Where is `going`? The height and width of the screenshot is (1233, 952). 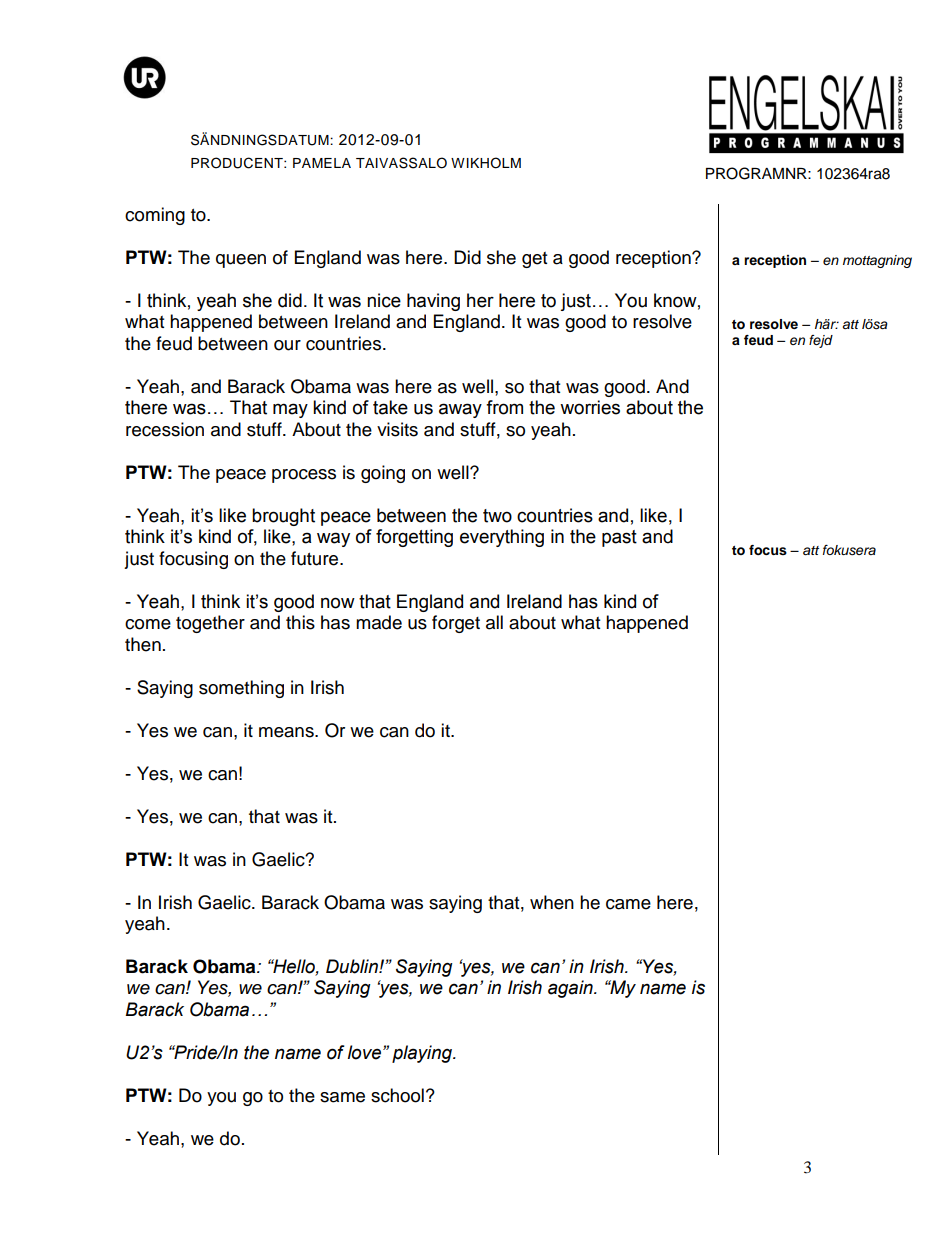 going is located at coordinates (383, 474).
